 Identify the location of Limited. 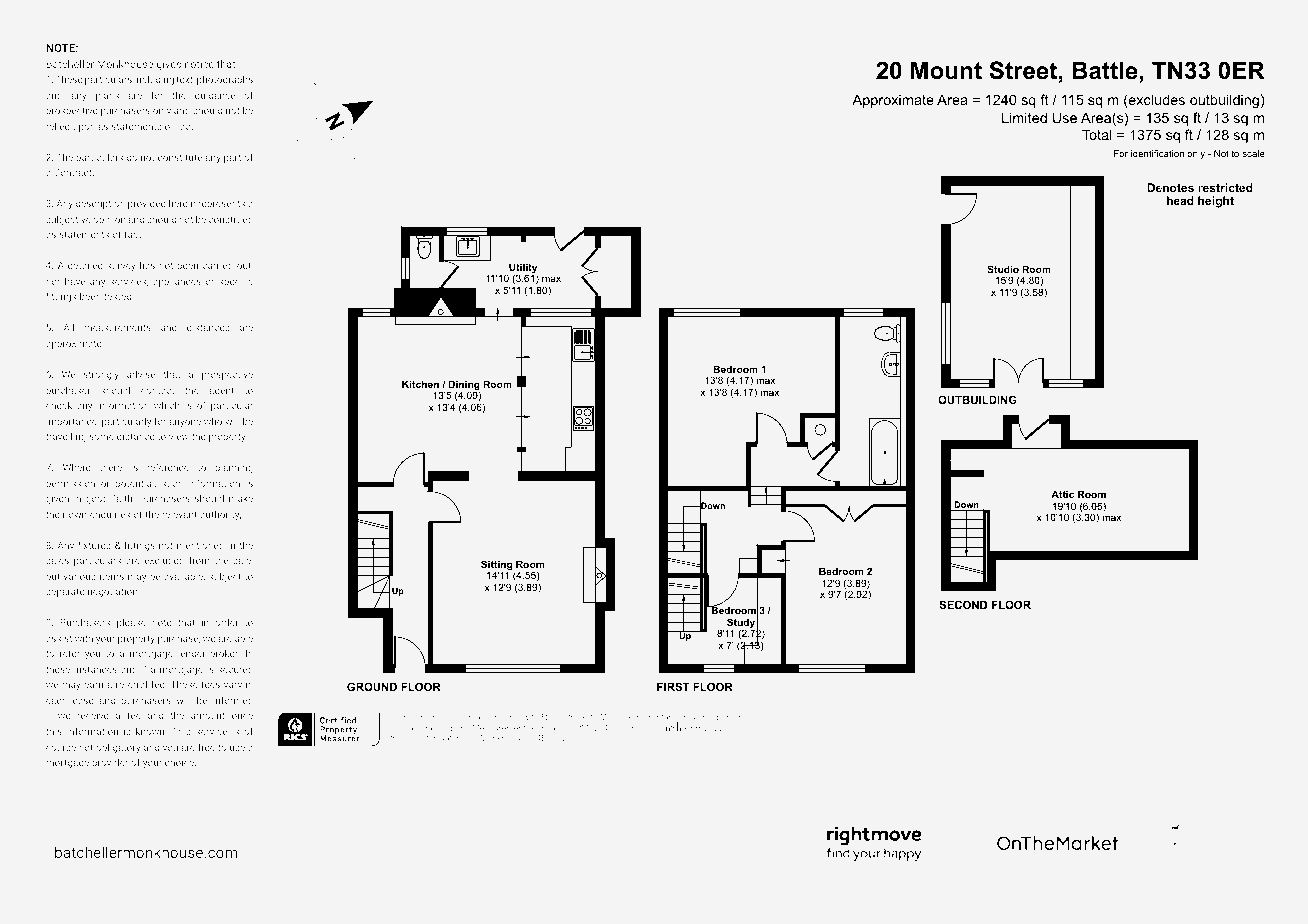
(1024, 117).
